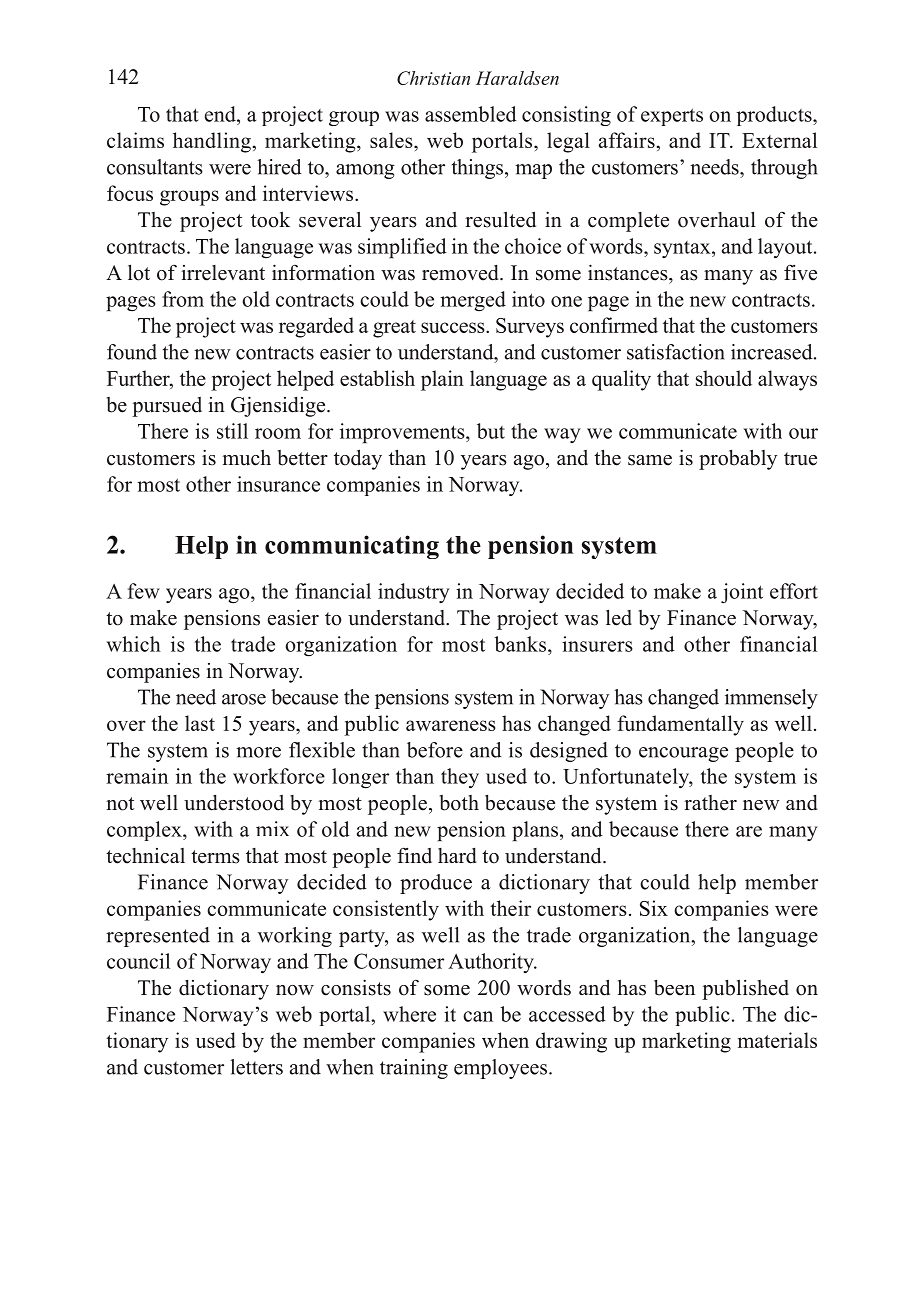  Describe the element at coordinates (221, 114) in the screenshot. I see `end` at that location.
